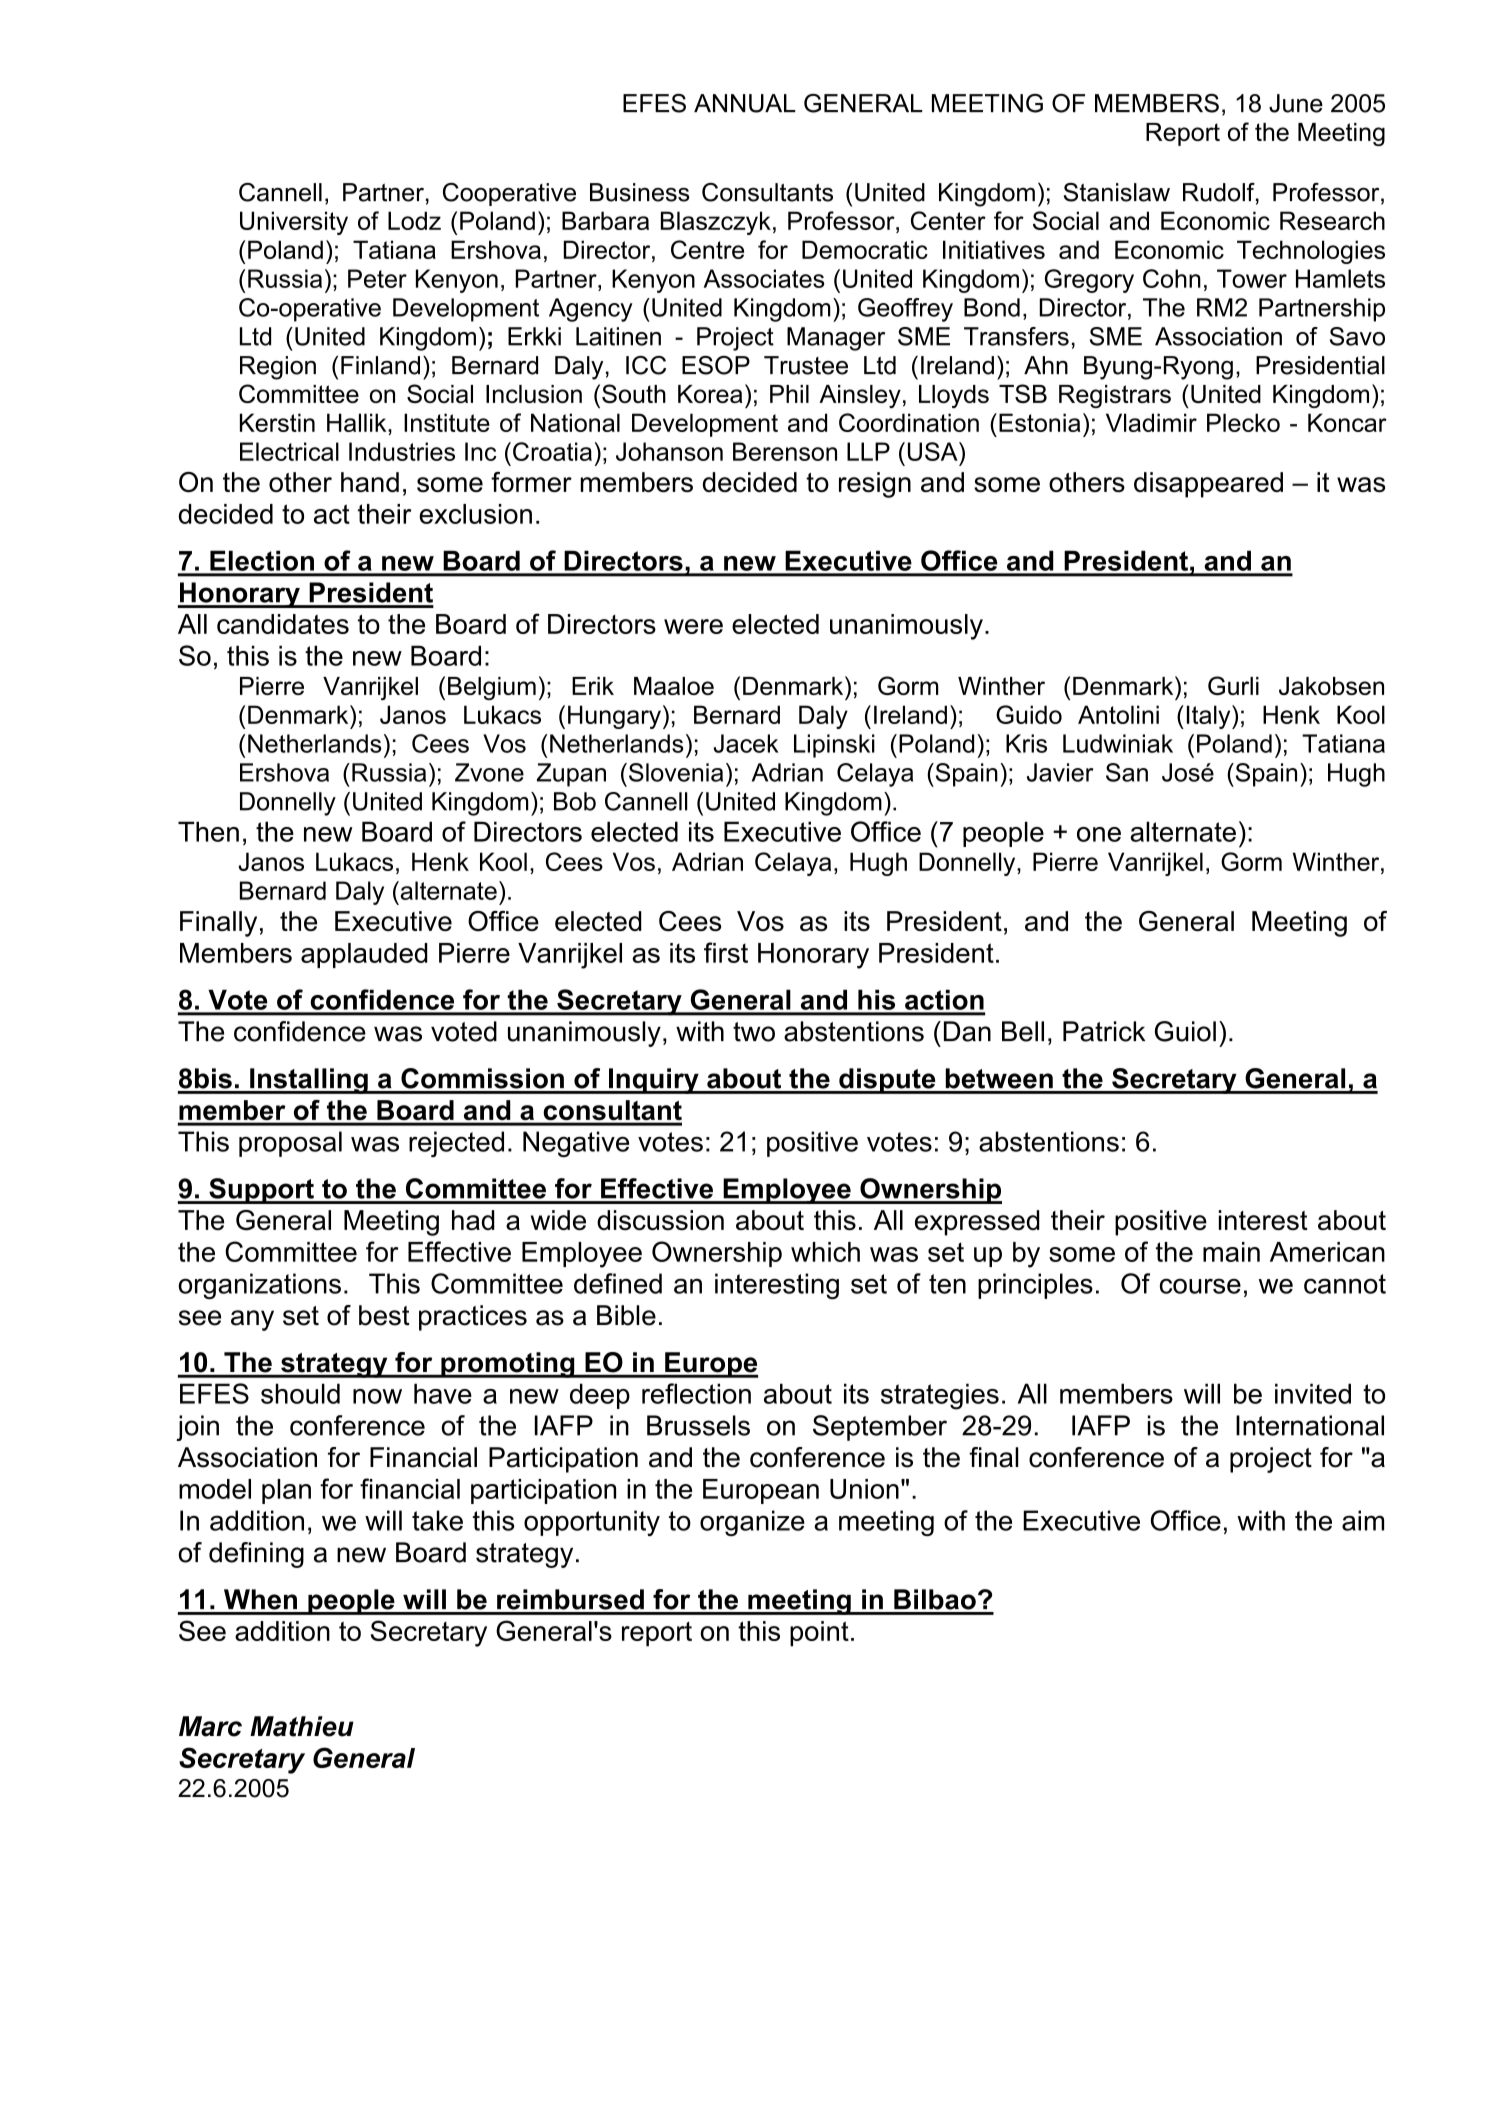  Describe the element at coordinates (875, 485) in the document. I see `resign` at that location.
